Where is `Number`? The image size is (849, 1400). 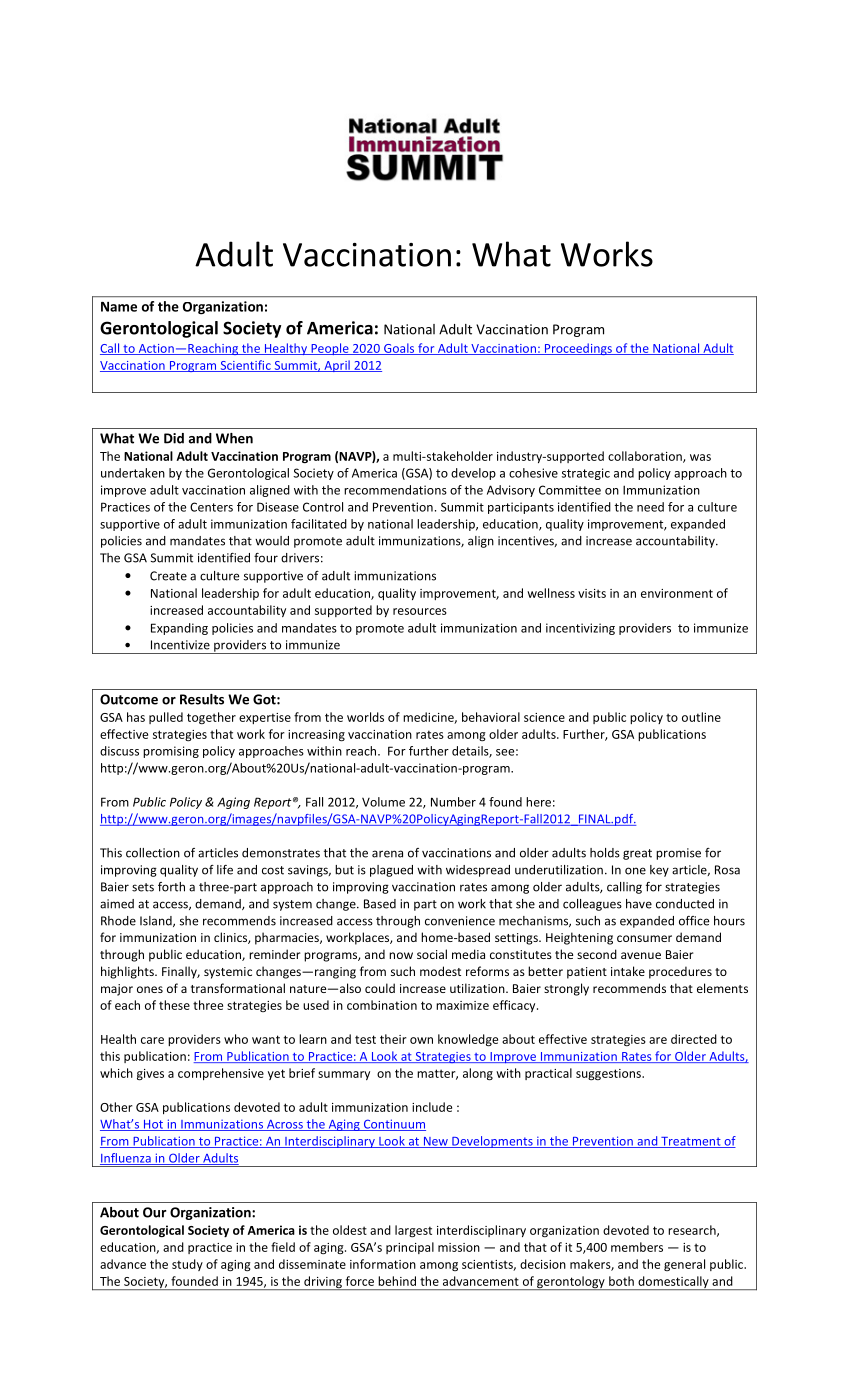 Number is located at coordinates (453, 802).
